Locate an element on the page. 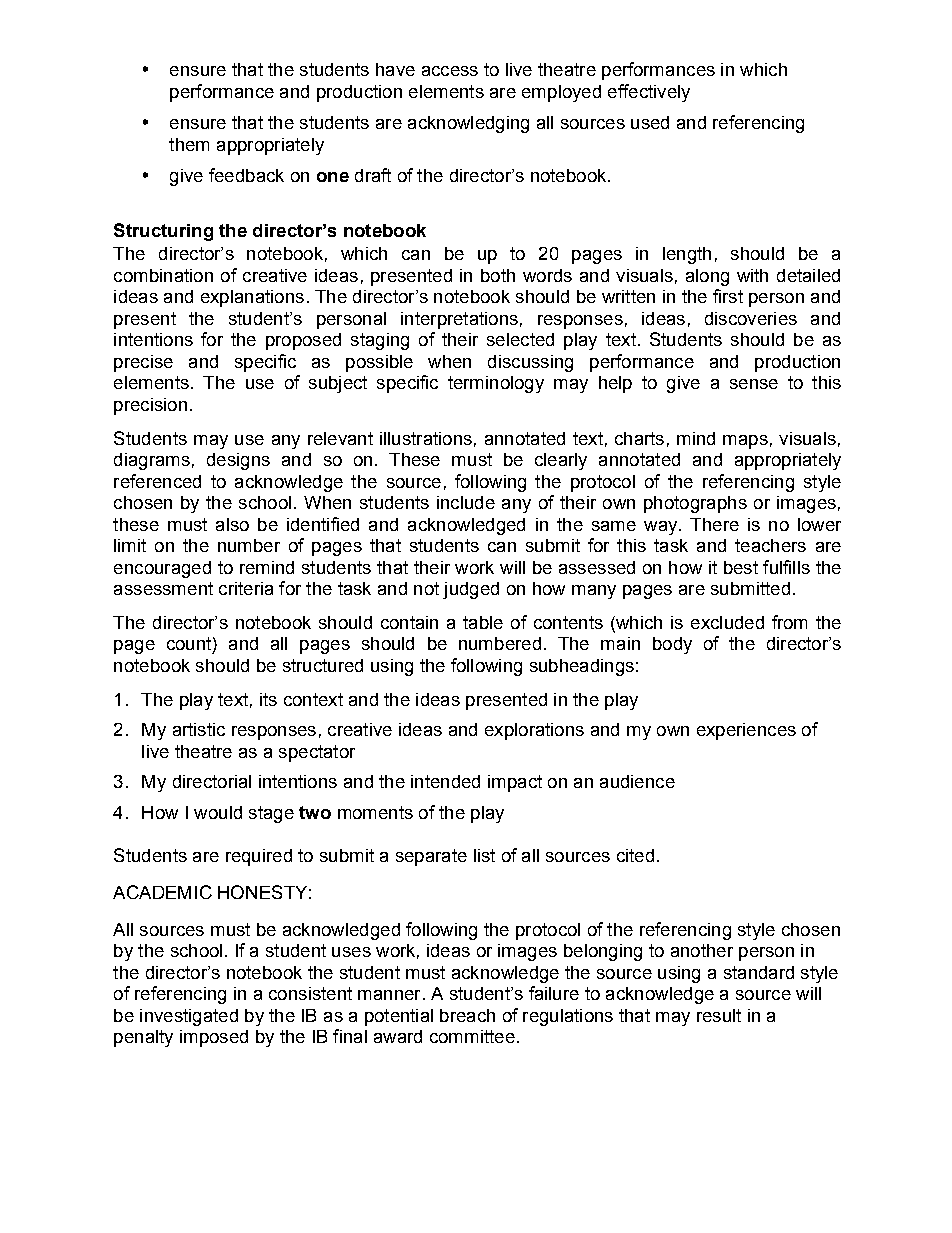  also is located at coordinates (232, 524).
